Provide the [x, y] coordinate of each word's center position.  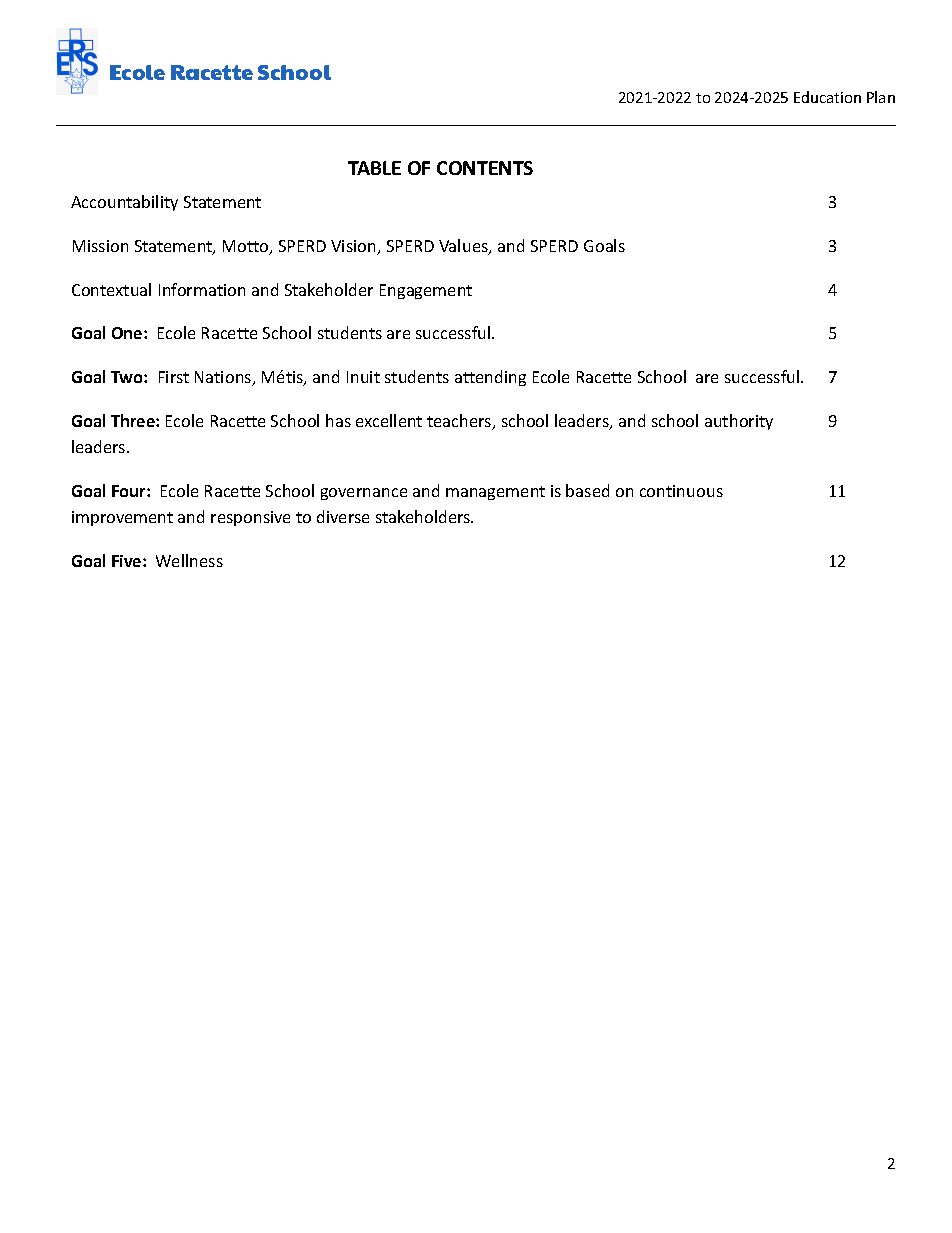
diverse [343, 516]
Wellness [189, 560]
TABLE [374, 168]
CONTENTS [485, 168]
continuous [681, 491]
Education [827, 97]
